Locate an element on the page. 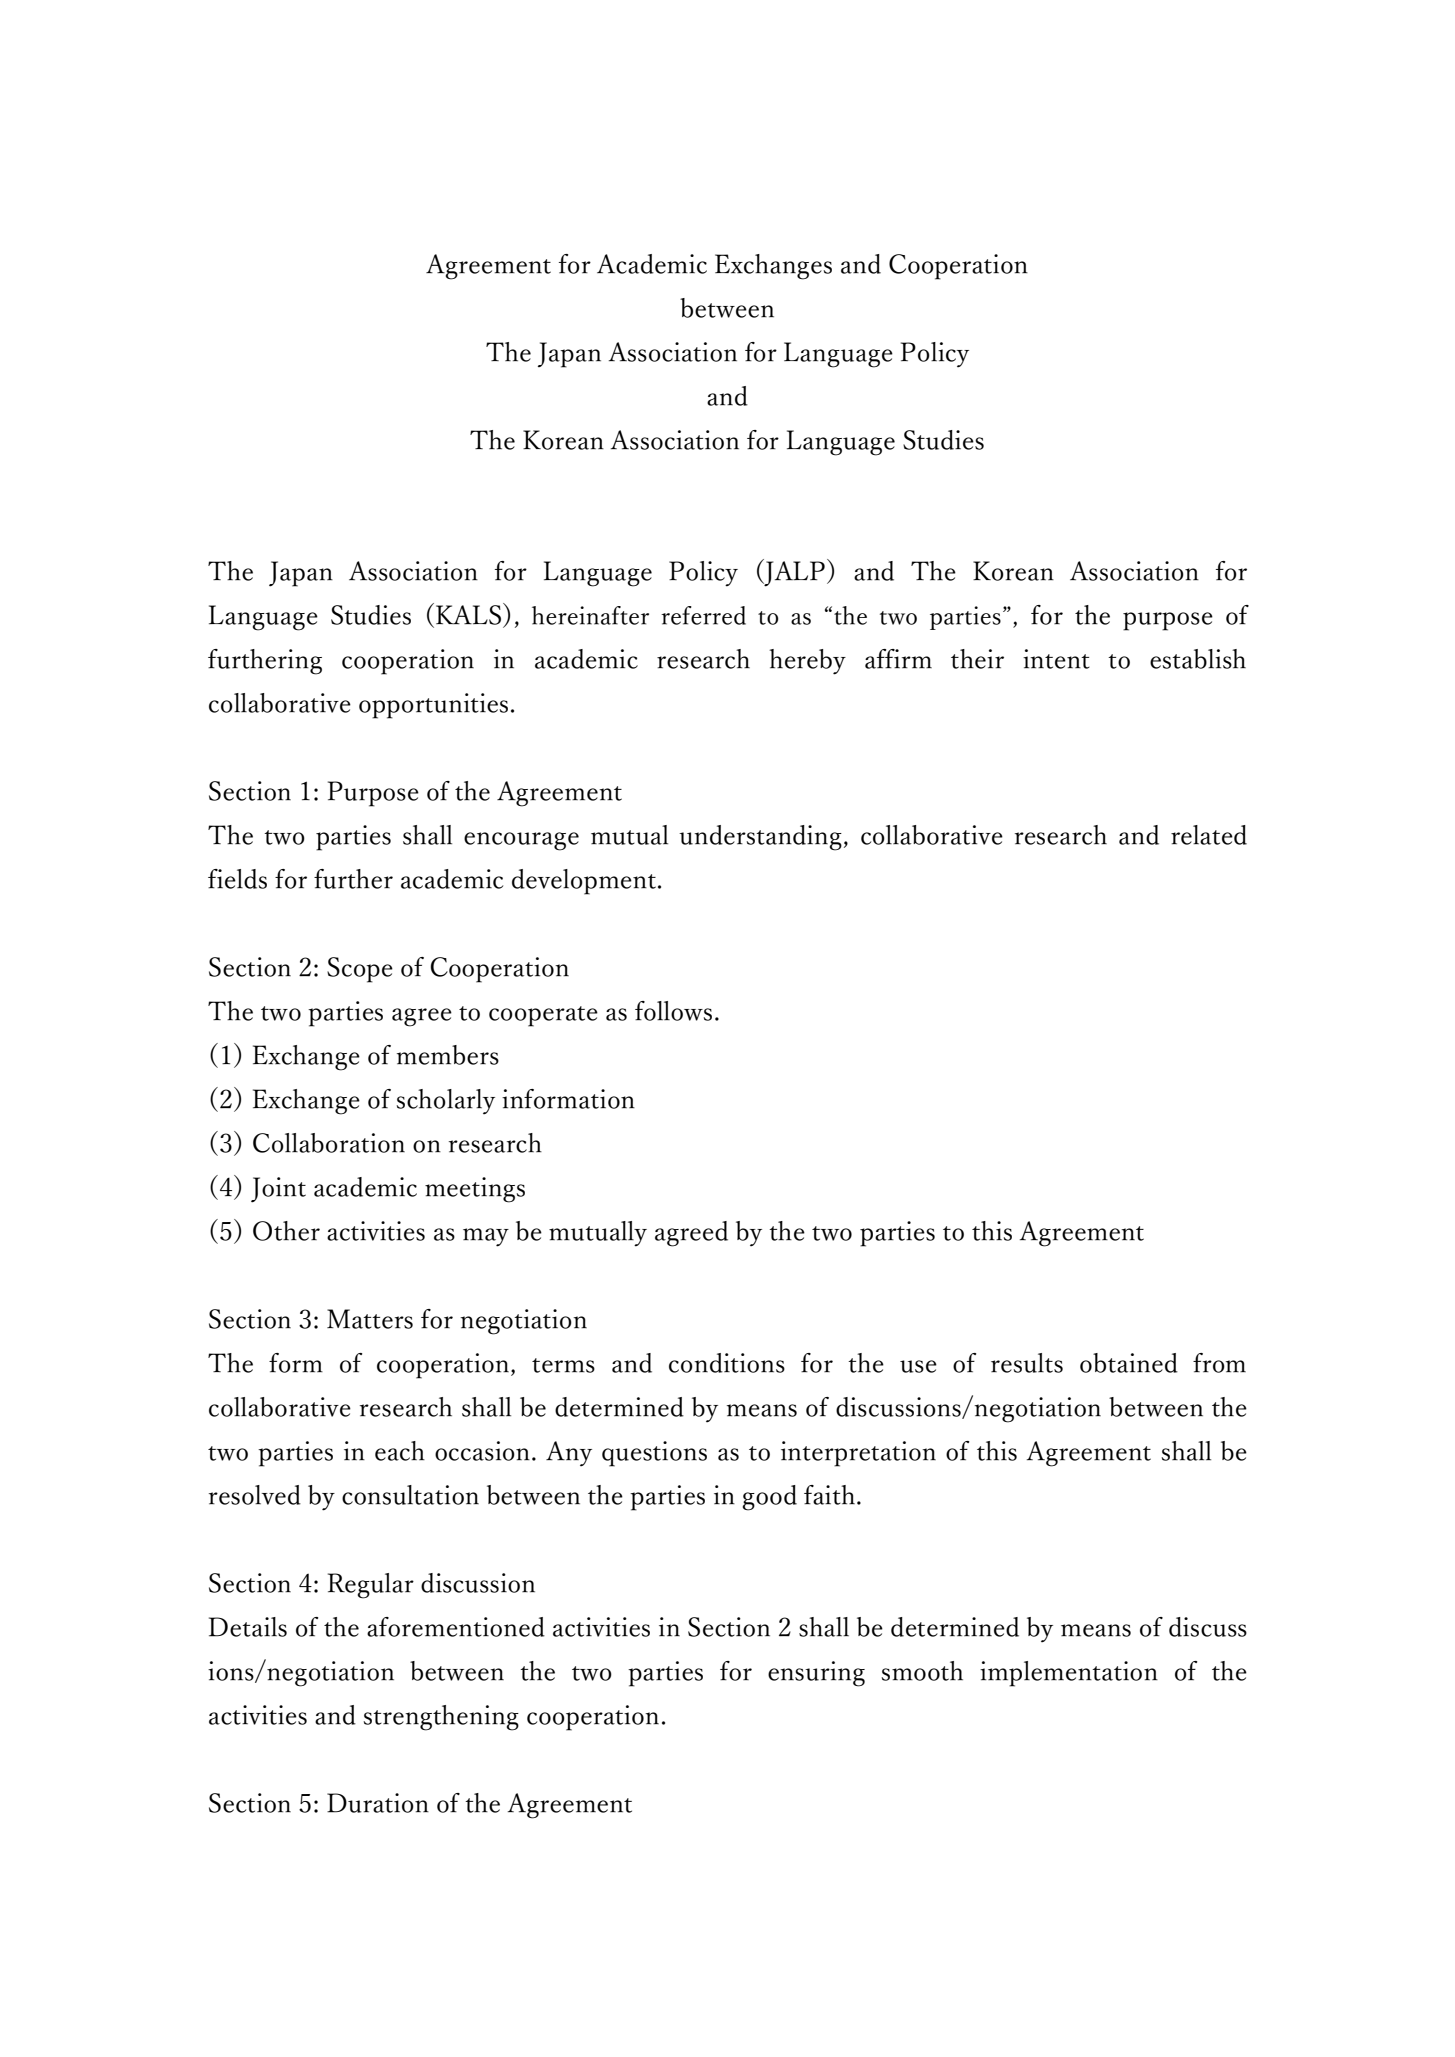 This document has height=2057, width=1455. each is located at coordinates (400, 1451).
